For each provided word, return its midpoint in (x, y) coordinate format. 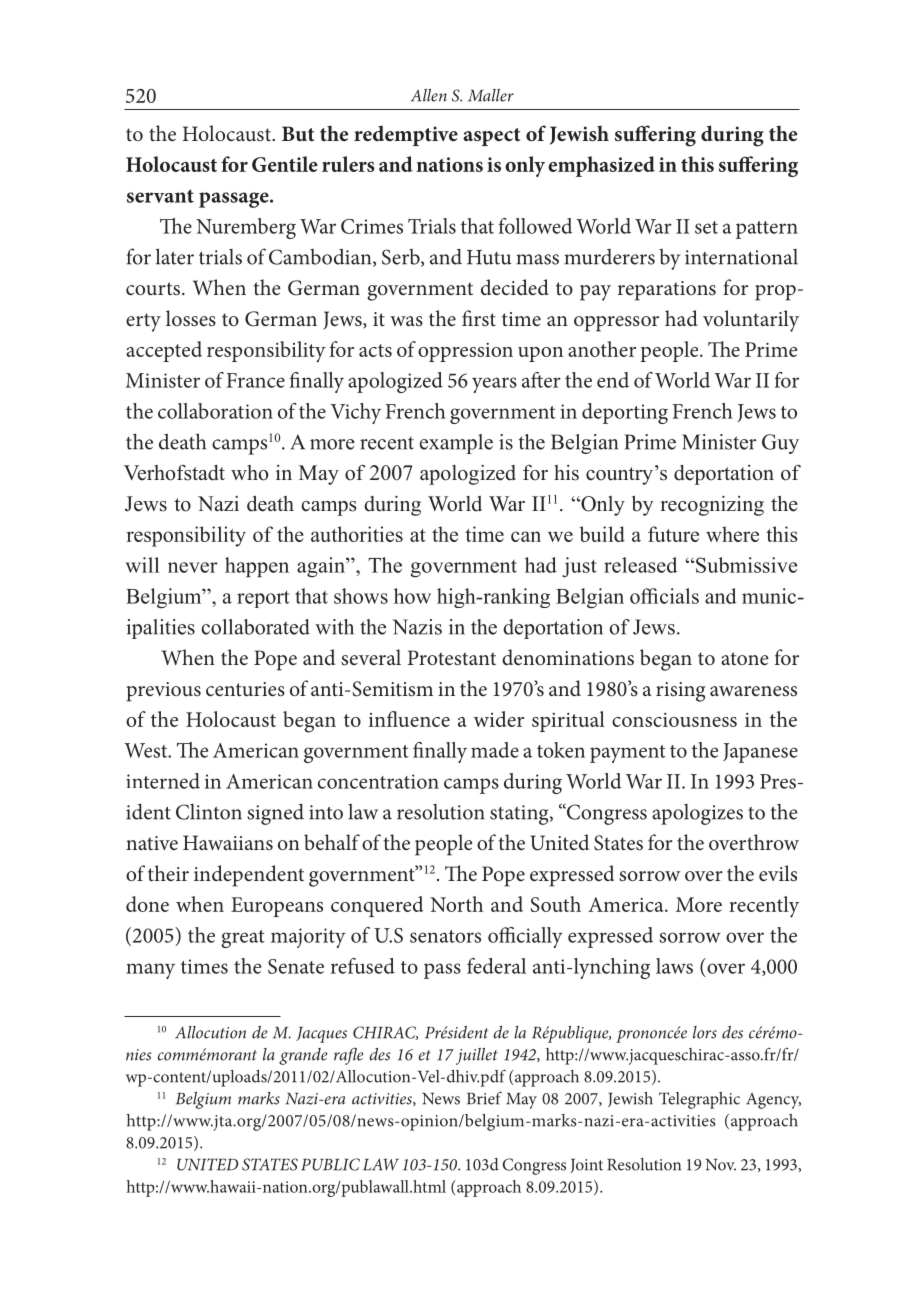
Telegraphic (699, 1100)
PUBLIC (330, 1164)
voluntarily (751, 321)
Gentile (285, 164)
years (494, 385)
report (263, 599)
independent (249, 876)
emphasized (601, 166)
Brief (484, 1098)
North (456, 904)
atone (745, 658)
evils (778, 873)
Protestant (451, 658)
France (256, 380)
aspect (491, 137)
